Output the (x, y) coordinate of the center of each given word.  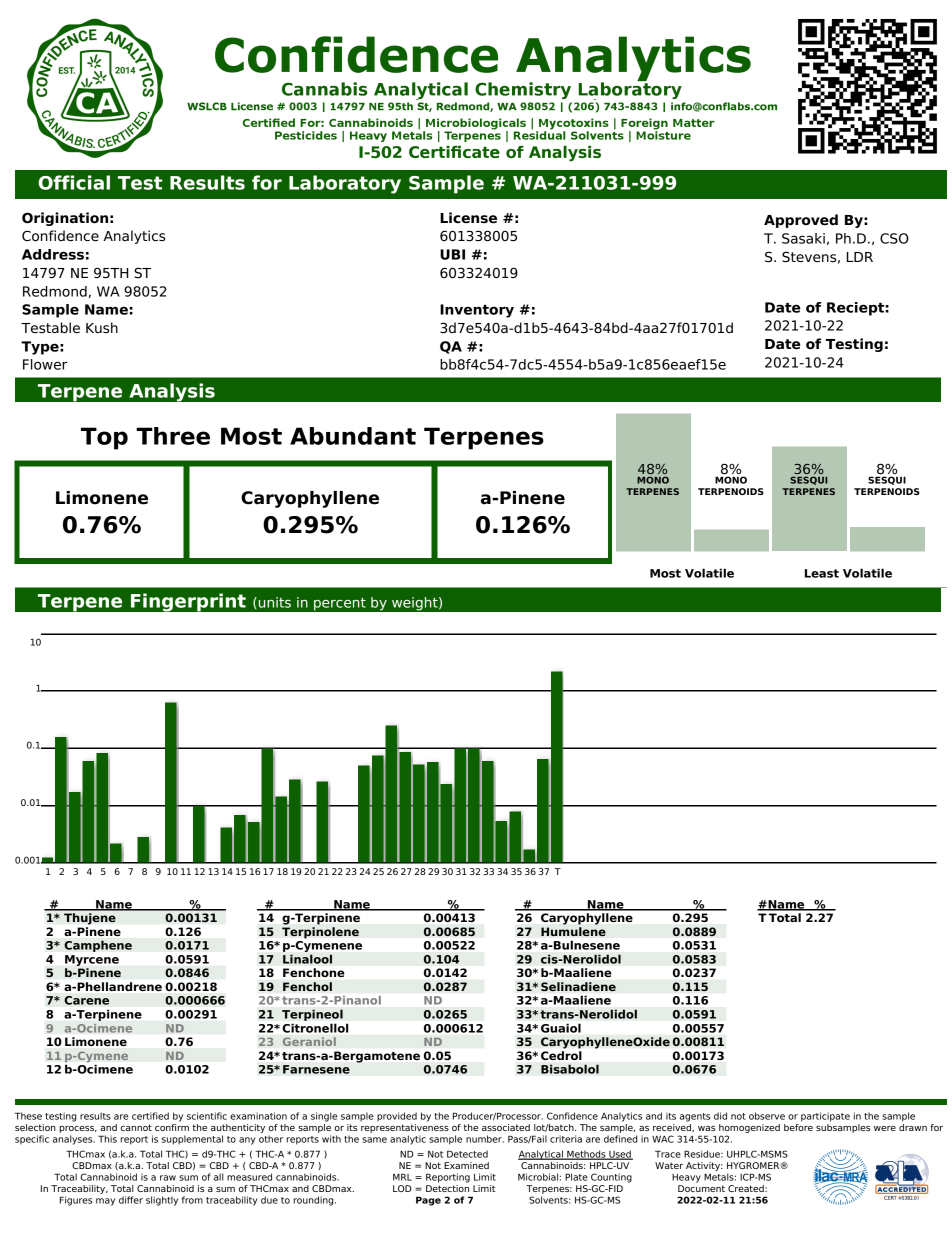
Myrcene (92, 960)
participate (825, 1117)
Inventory (477, 311)
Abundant (353, 436)
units (275, 602)
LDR (860, 257)
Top (104, 438)
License (468, 218)
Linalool (307, 959)
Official (74, 182)
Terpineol (312, 1015)
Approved (801, 221)
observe (767, 1116)
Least (822, 573)
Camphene (98, 946)
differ (131, 1200)
